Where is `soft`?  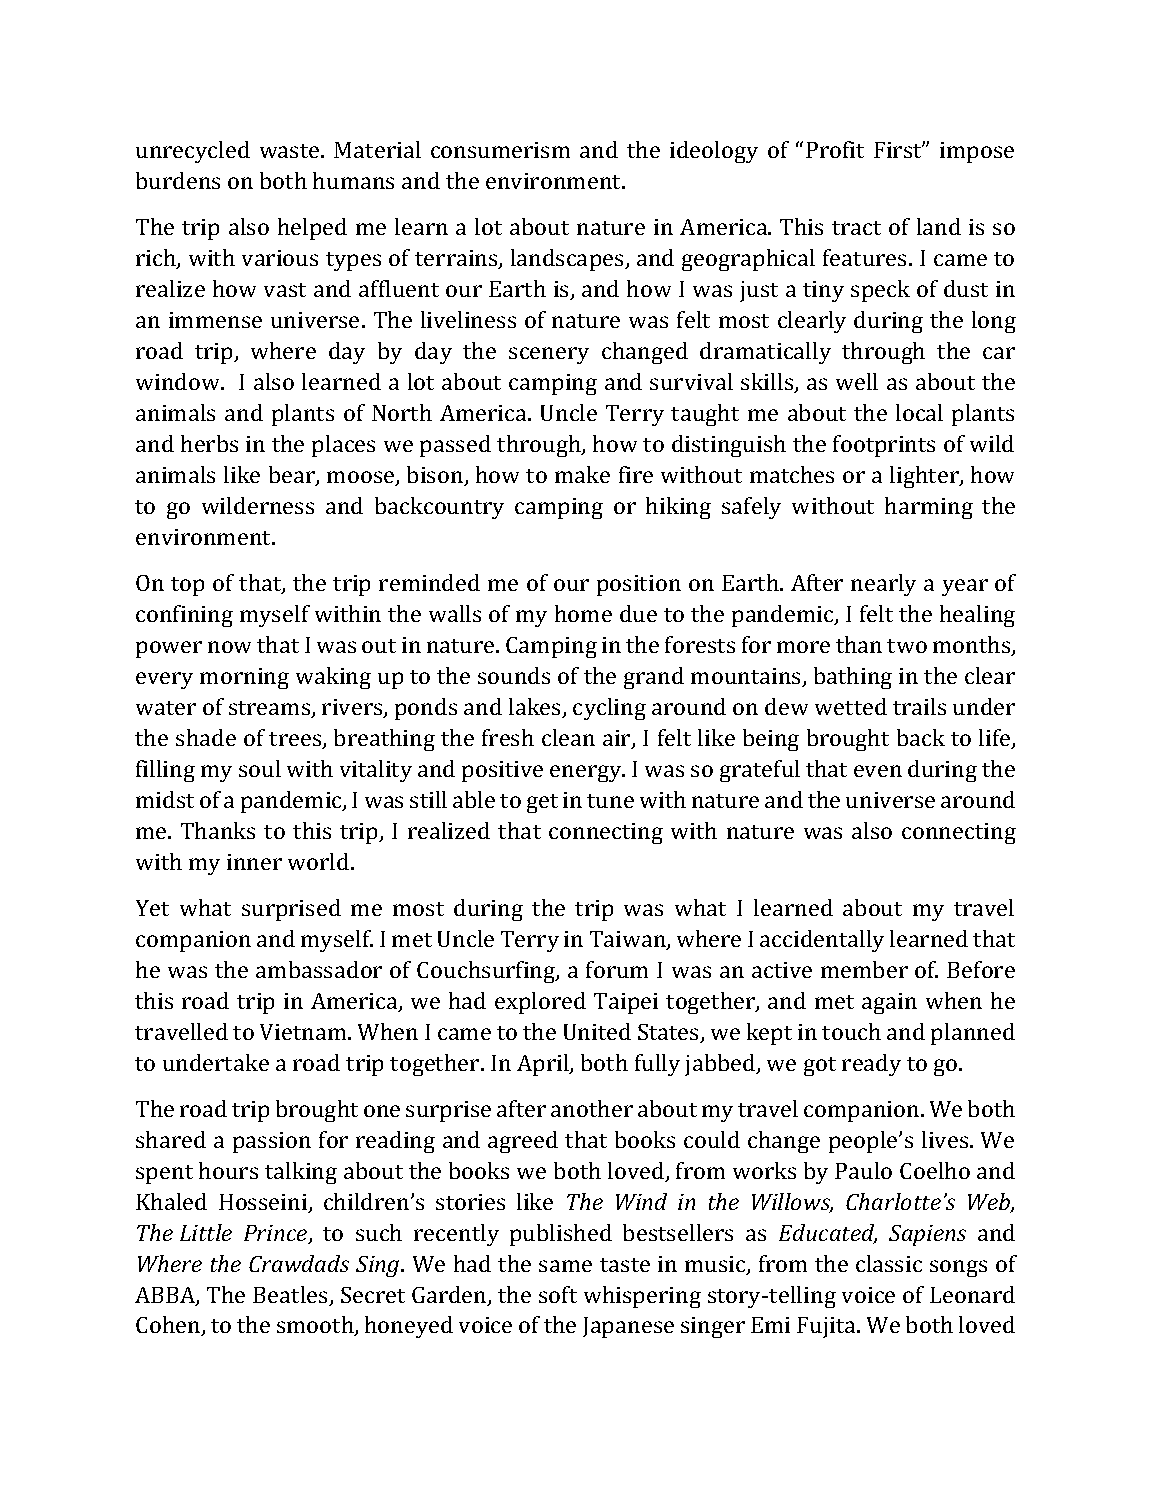 soft is located at coordinates (558, 1294).
